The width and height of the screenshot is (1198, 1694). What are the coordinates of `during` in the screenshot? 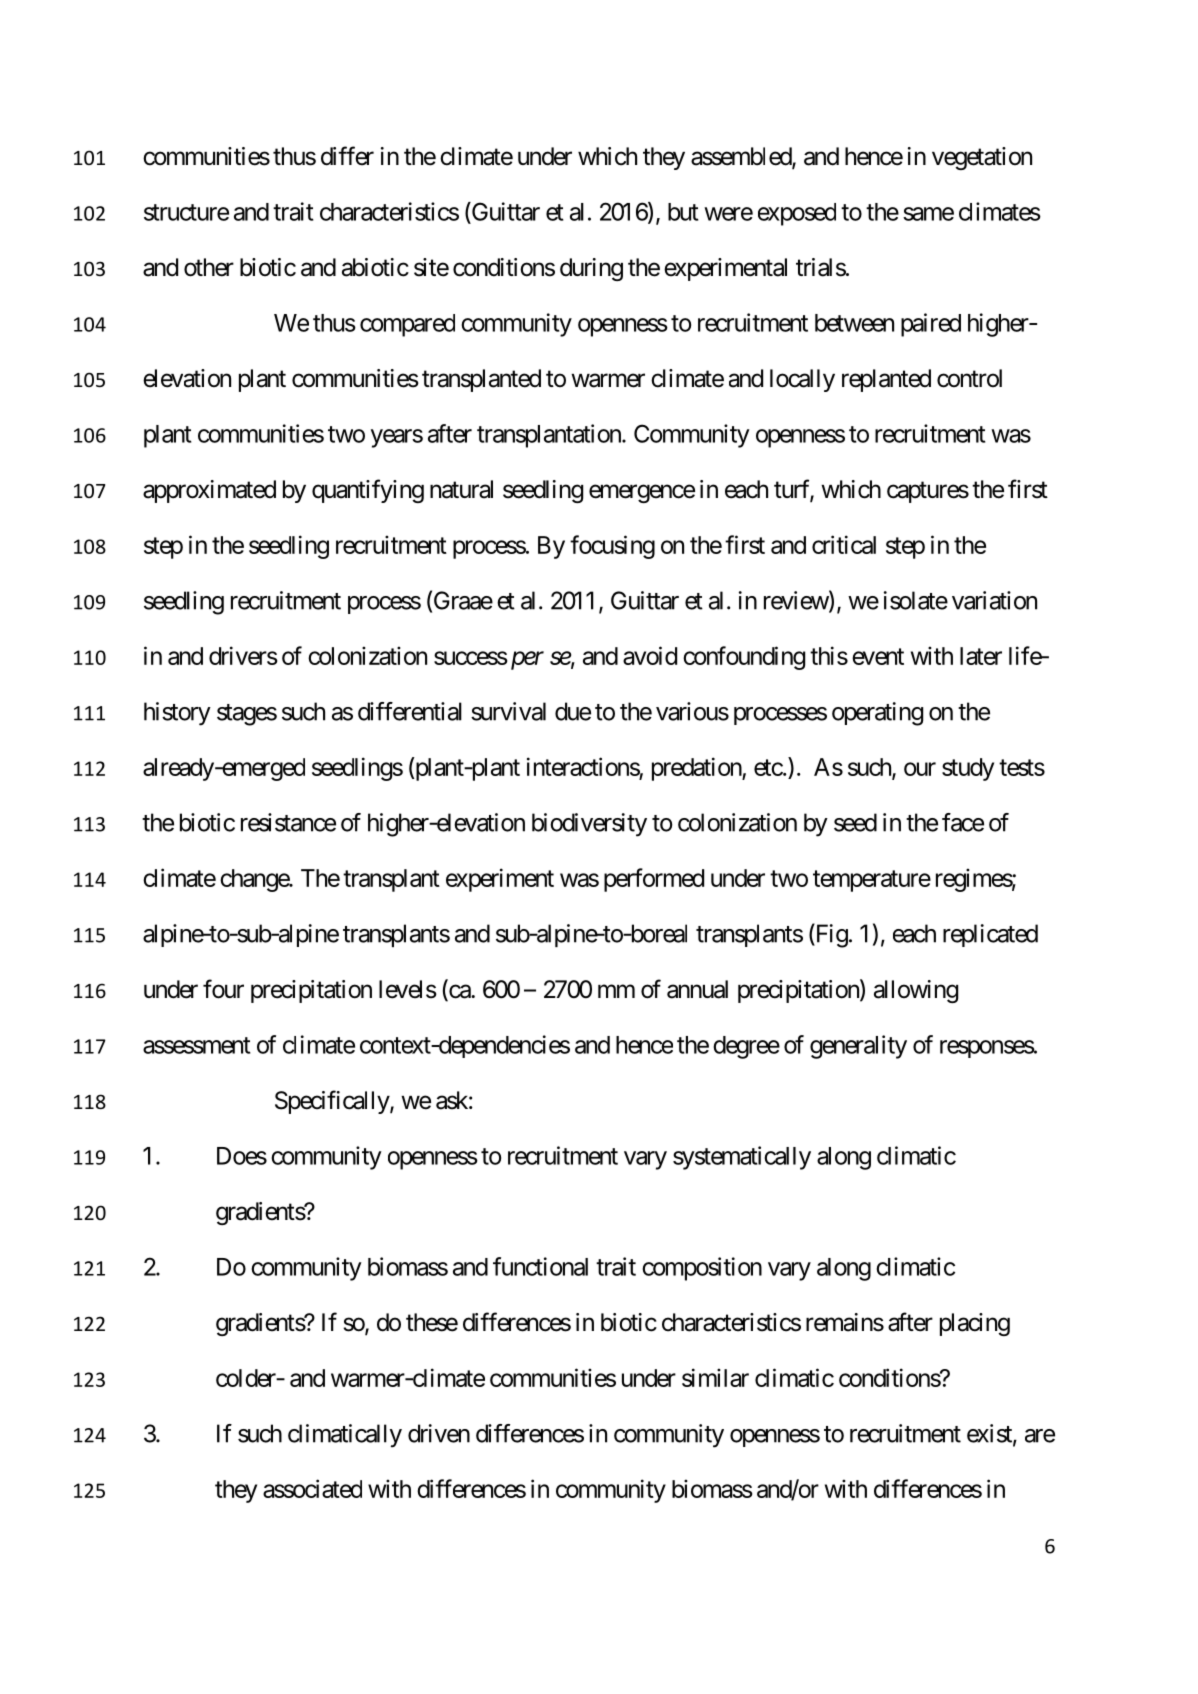 It's located at (591, 269).
